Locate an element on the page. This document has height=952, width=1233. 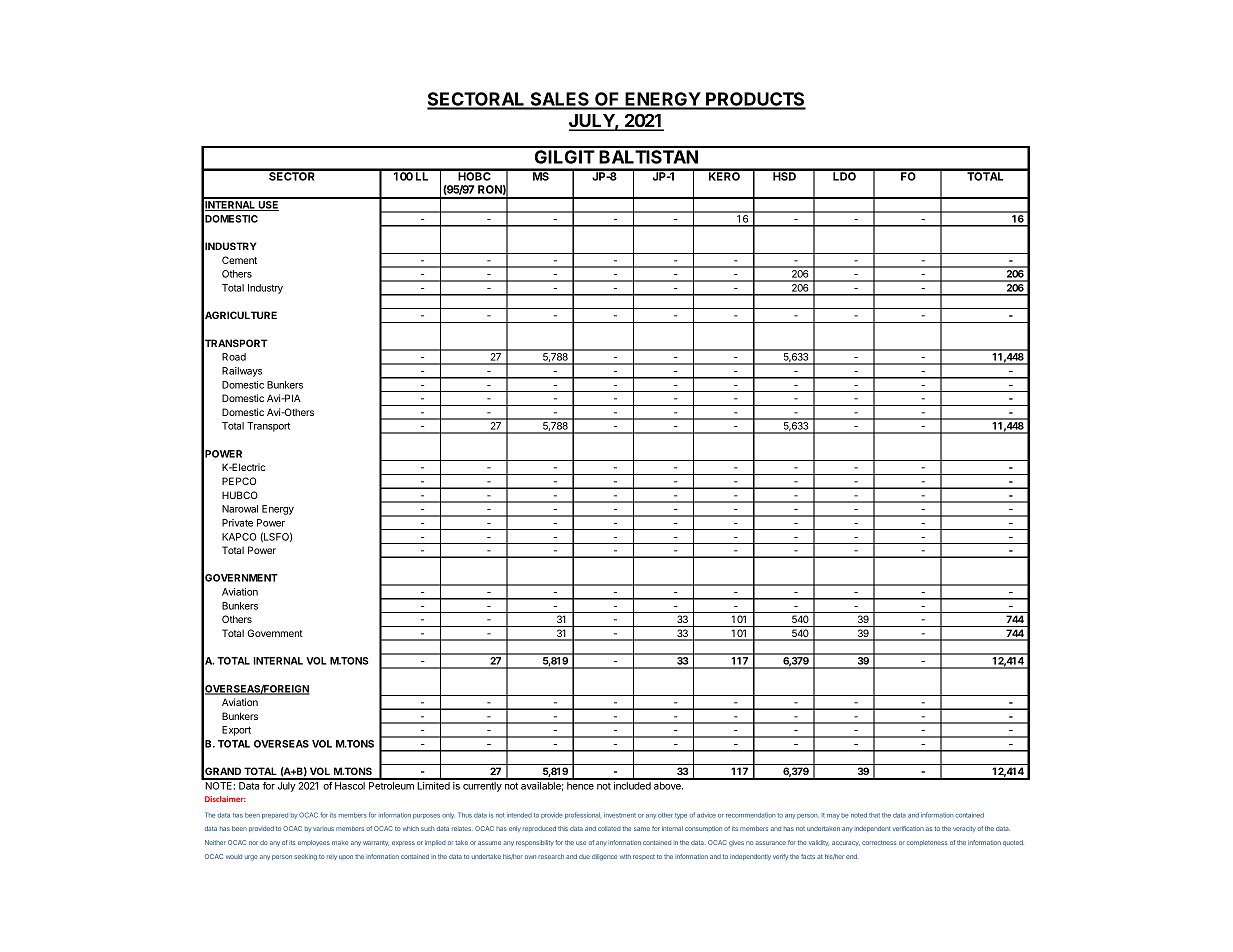
Cement is located at coordinates (239, 260).
